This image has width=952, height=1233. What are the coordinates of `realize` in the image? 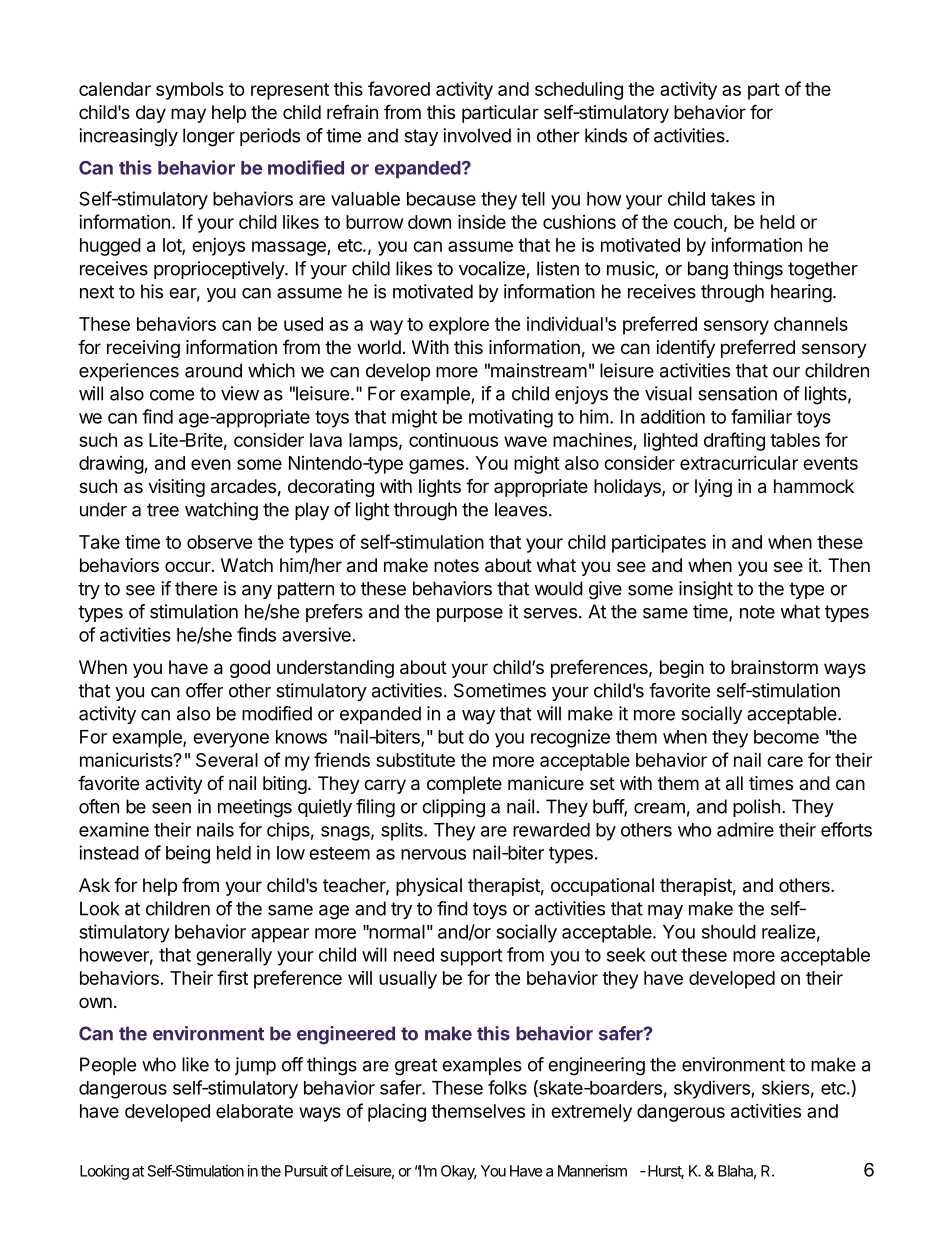 It's located at (789, 931).
